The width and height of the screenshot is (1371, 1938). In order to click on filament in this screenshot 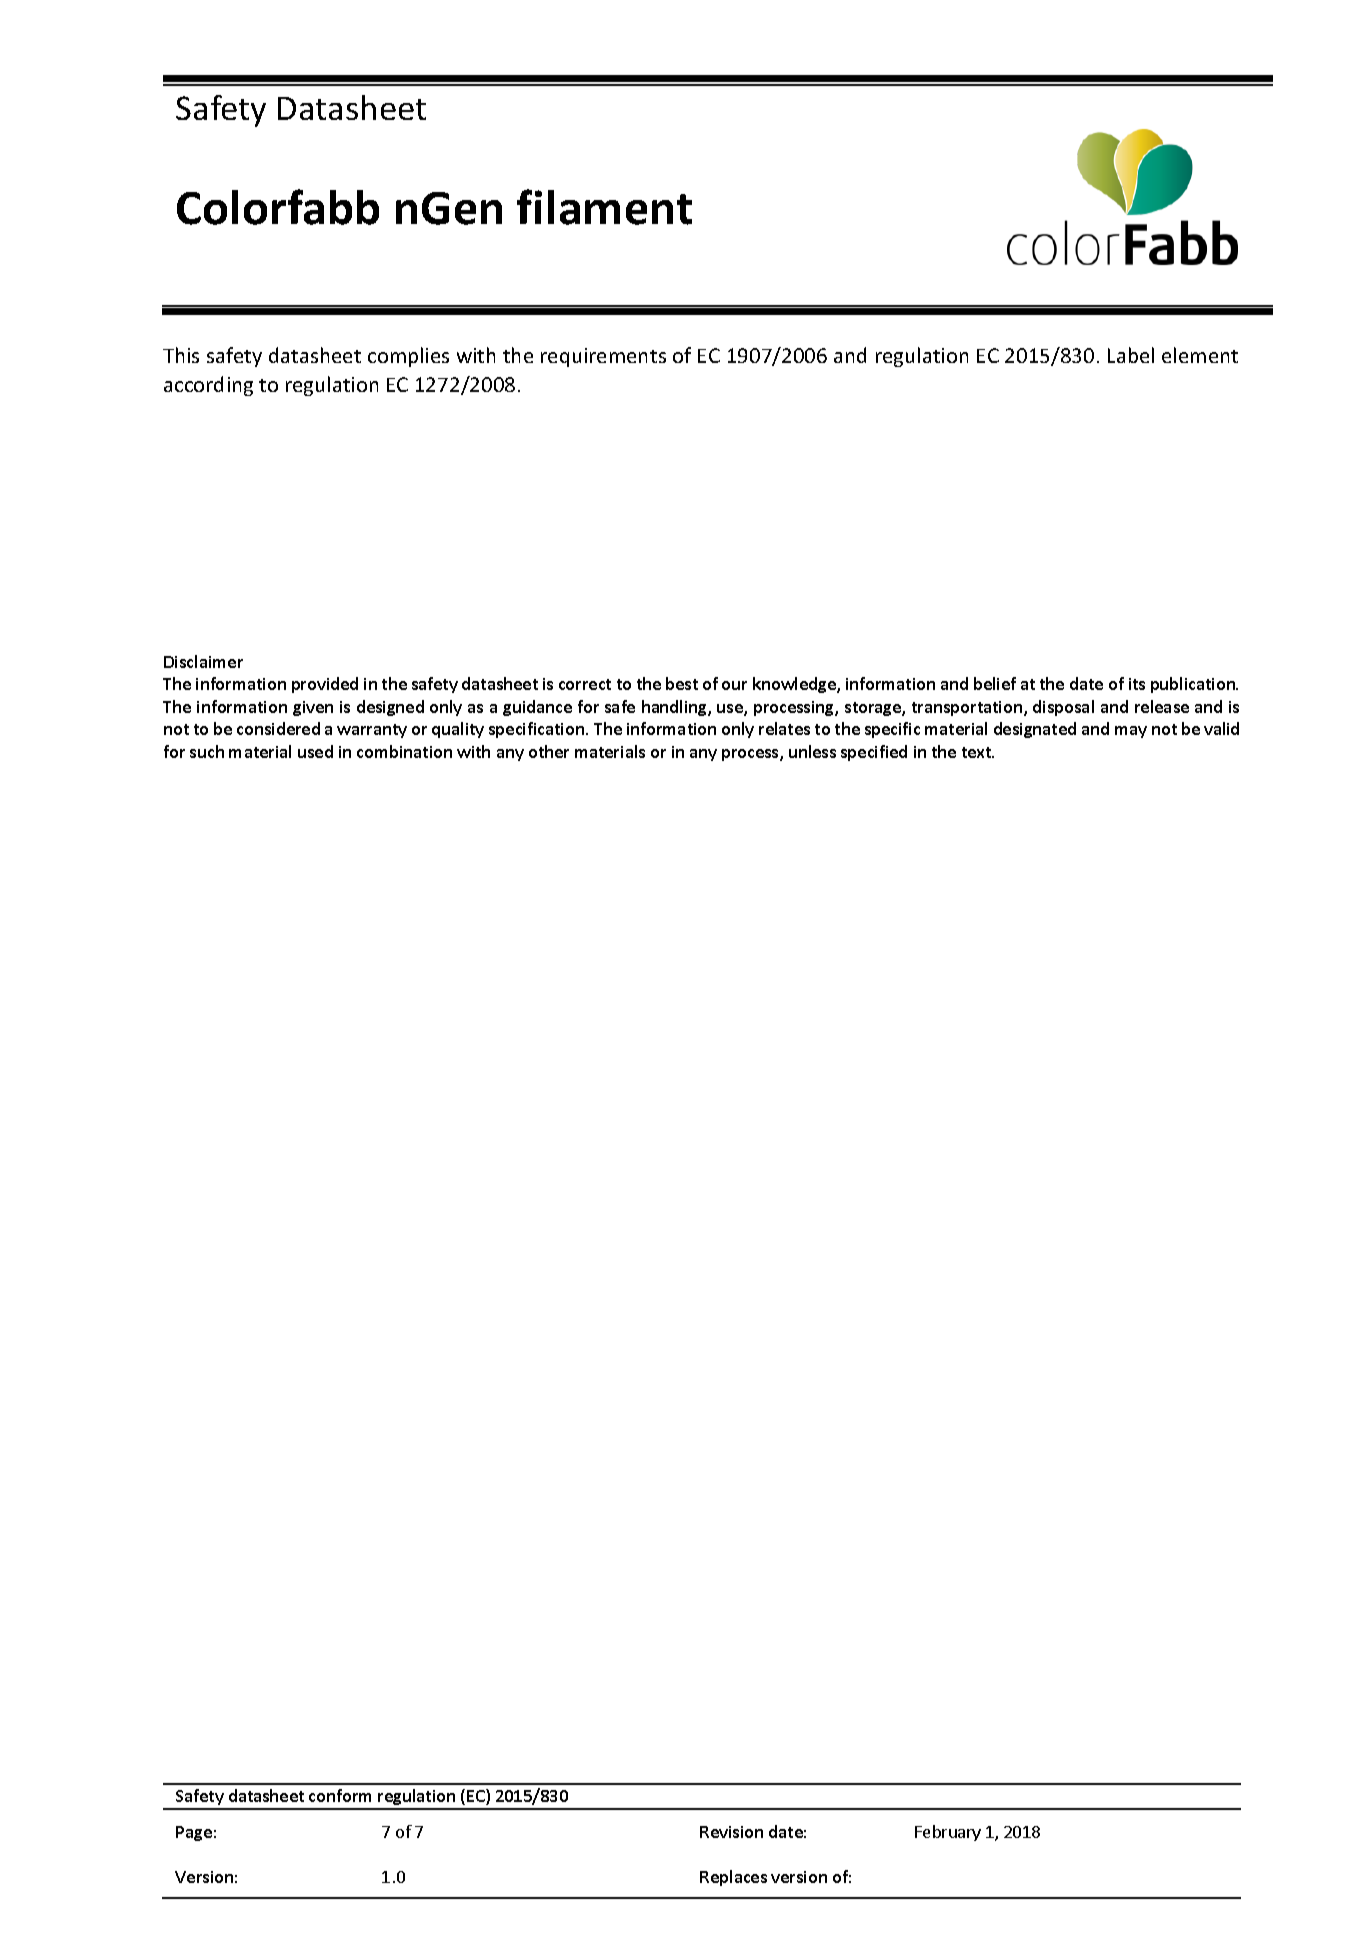, I will do `click(604, 207)`.
